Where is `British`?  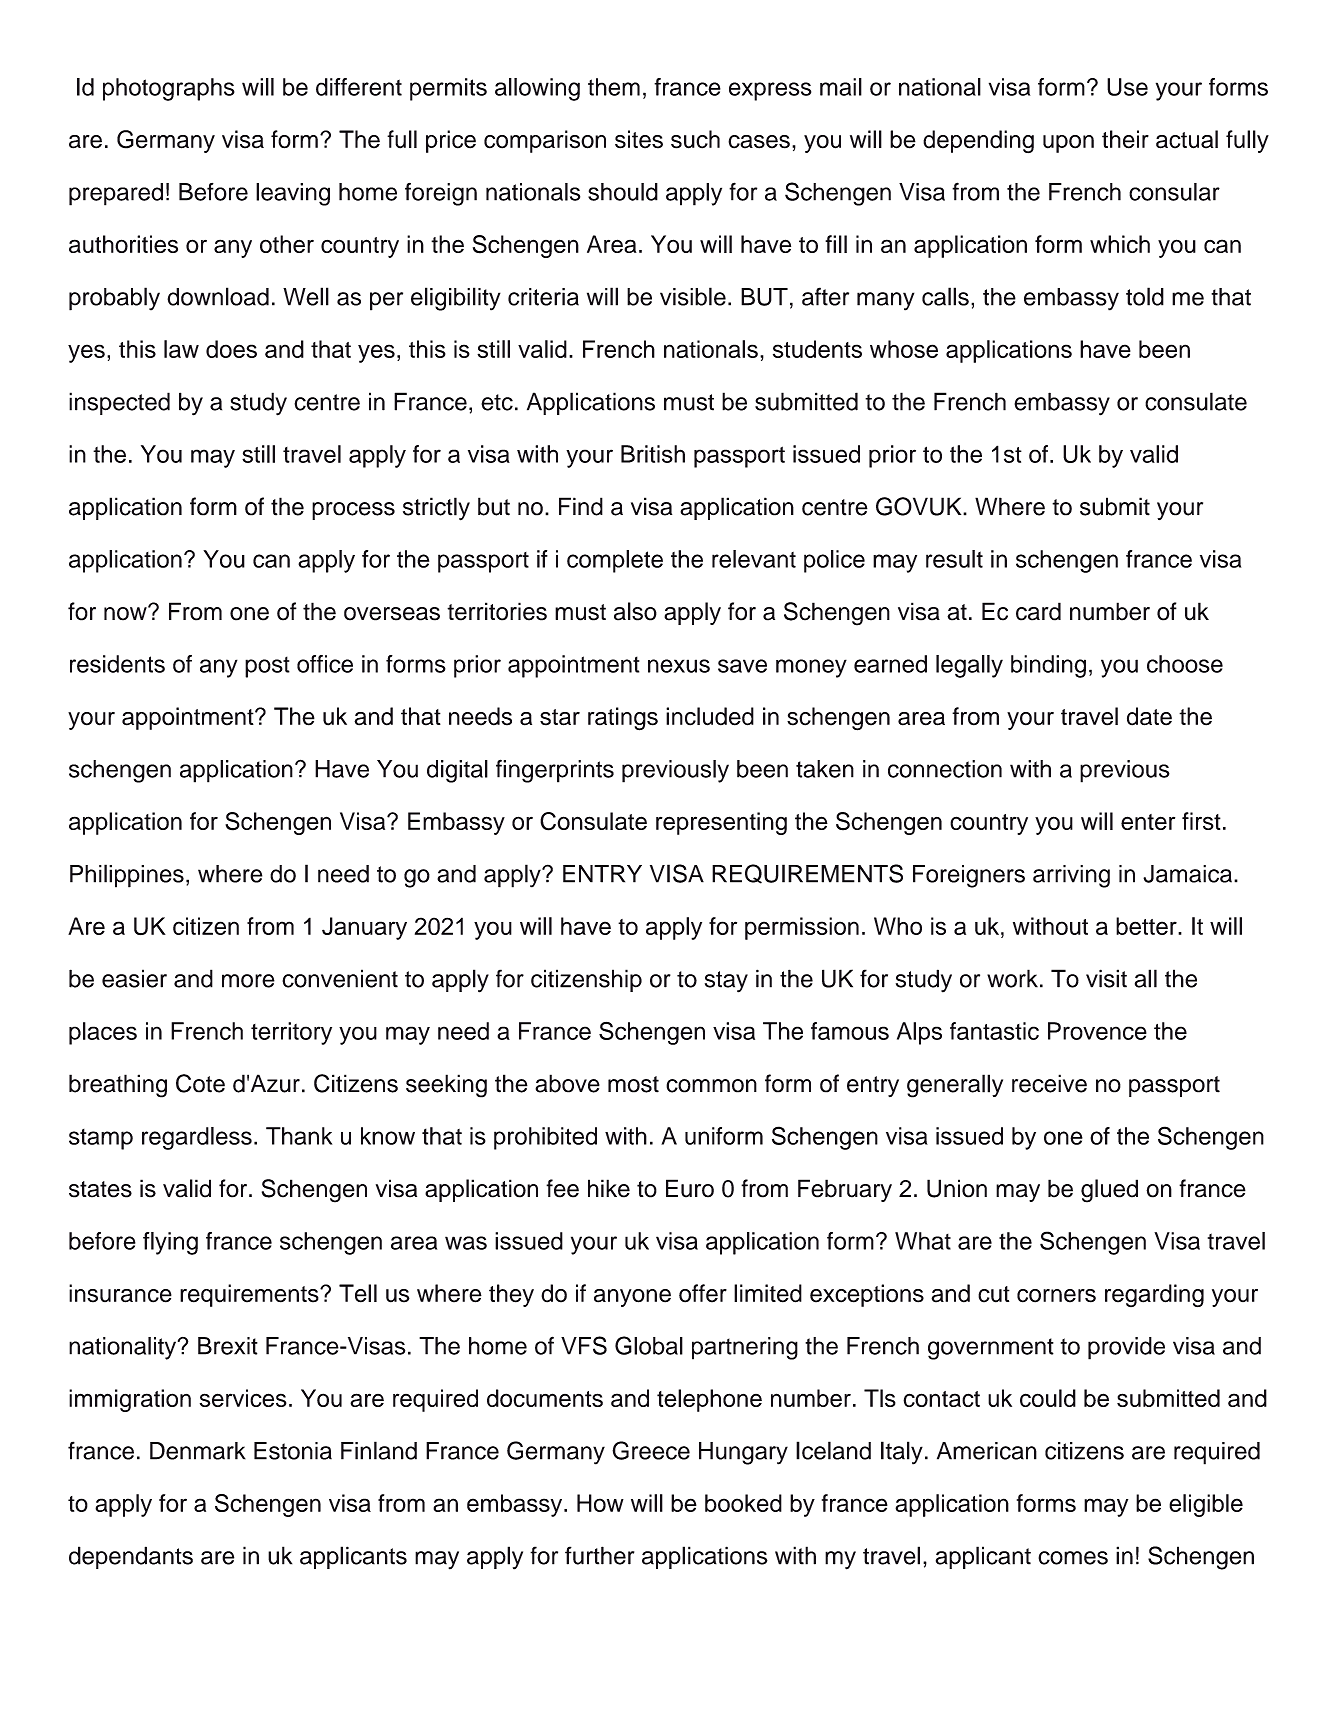 British is located at coordinates (653, 454).
